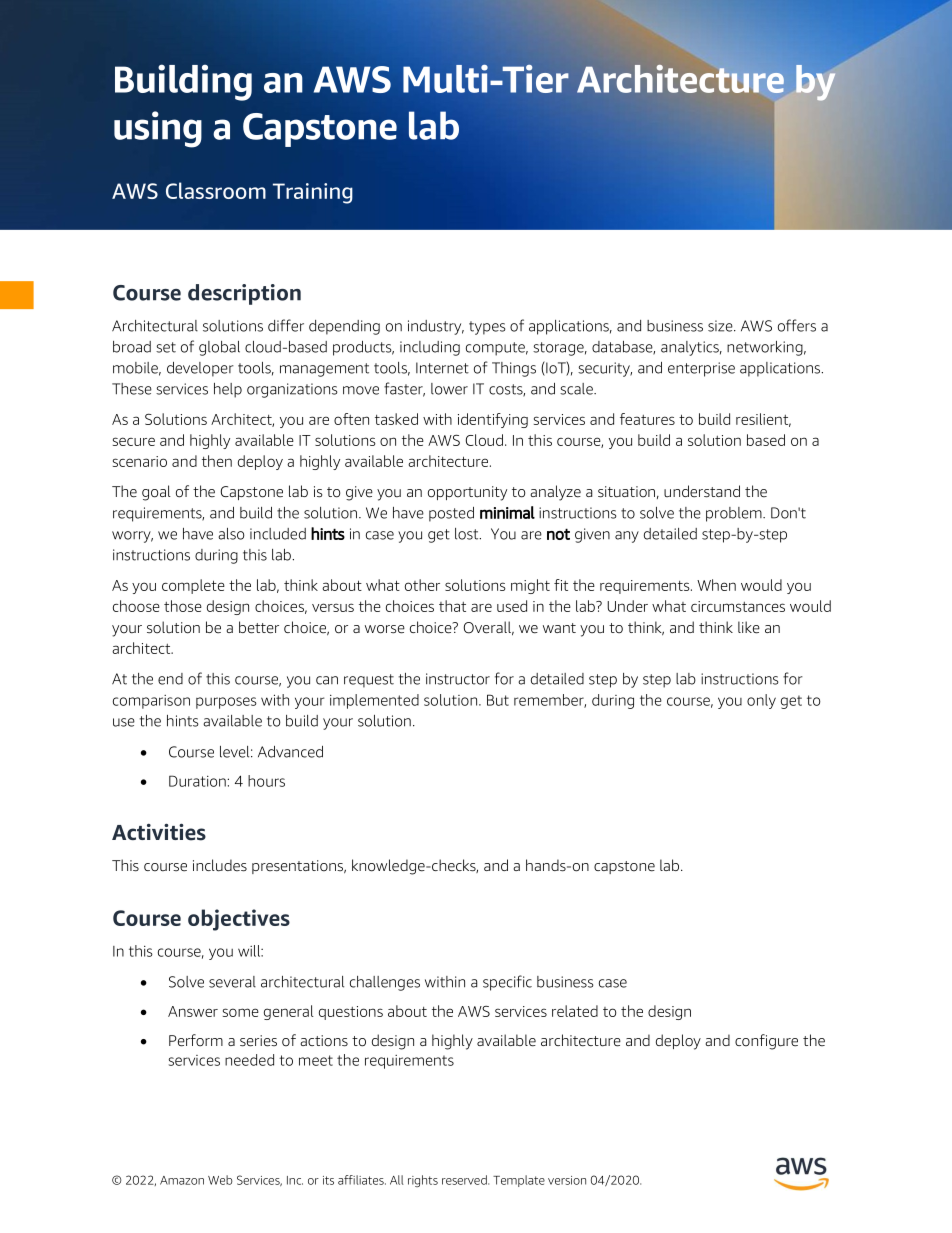  What do you see at coordinates (219, 348) in the screenshot?
I see `global` at bounding box center [219, 348].
